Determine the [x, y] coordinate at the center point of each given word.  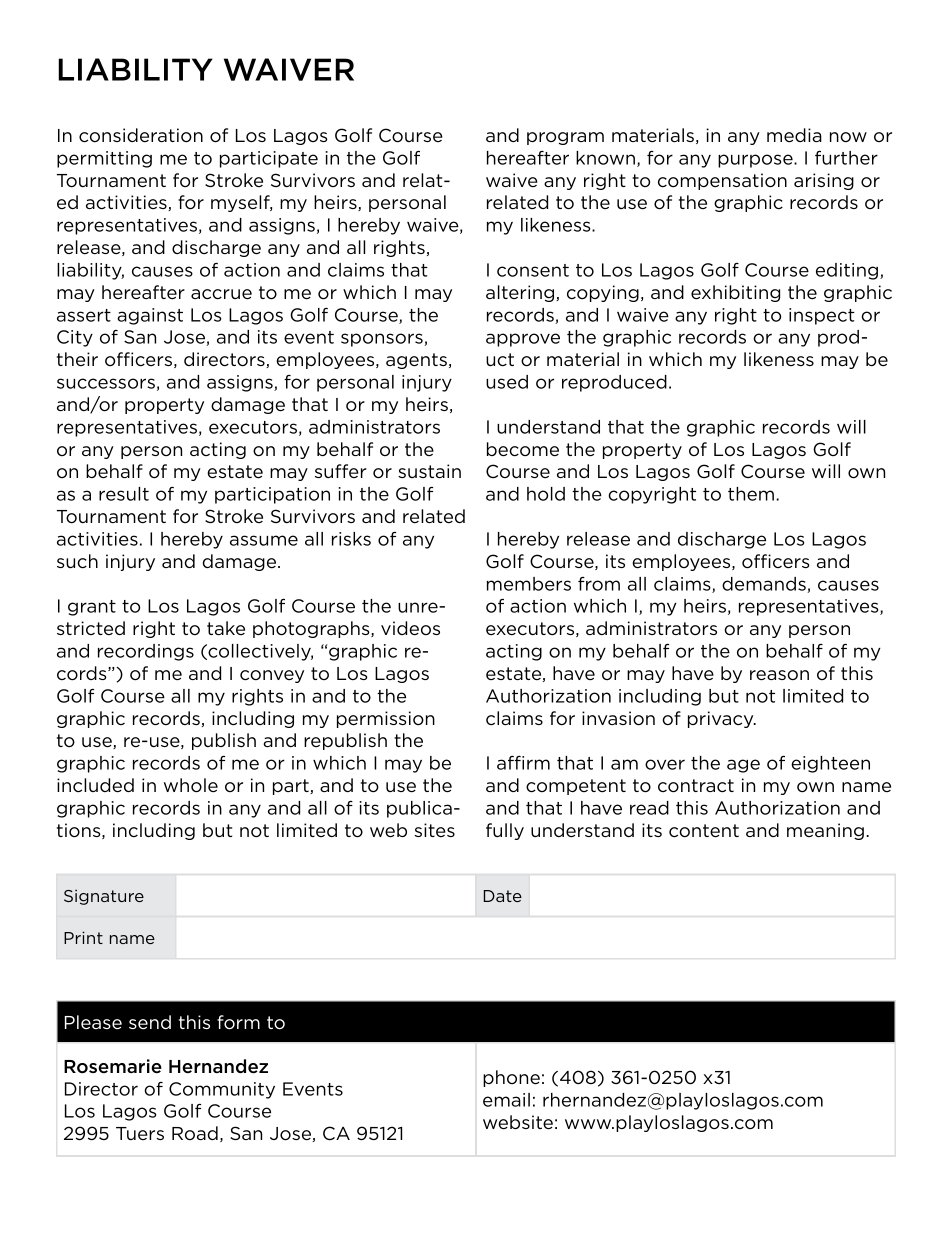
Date [503, 896]
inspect [822, 316]
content [704, 831]
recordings [146, 652]
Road [195, 1133]
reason [779, 675]
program [565, 138]
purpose [756, 161]
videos [410, 628]
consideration [141, 135]
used [507, 382]
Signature [104, 897]
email [506, 1100]
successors [106, 383]
